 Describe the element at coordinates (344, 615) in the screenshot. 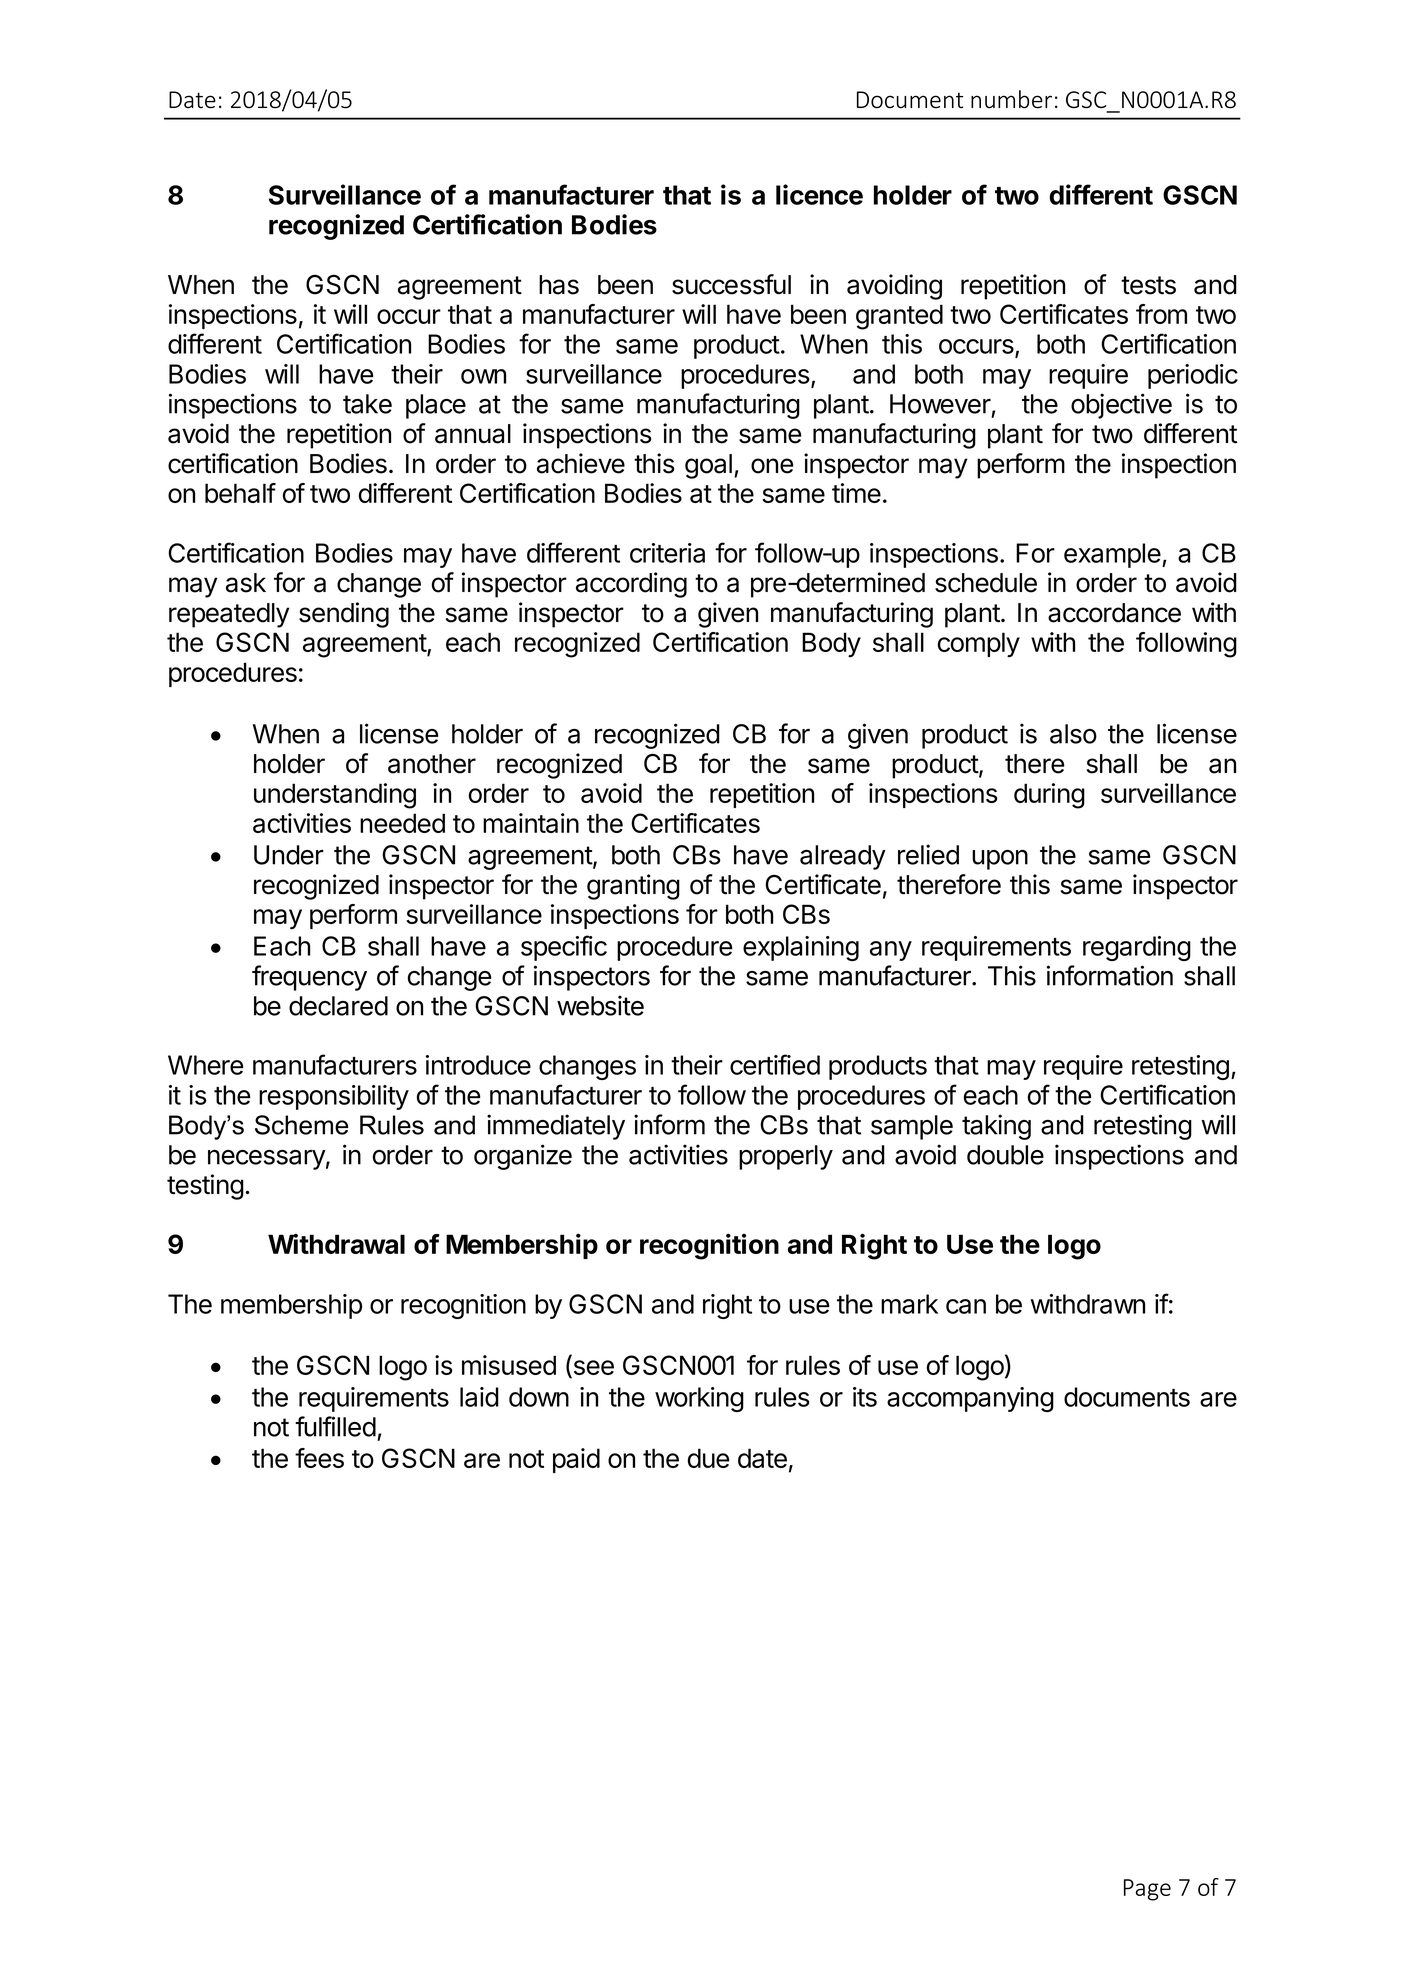

I see `sending` at that location.
